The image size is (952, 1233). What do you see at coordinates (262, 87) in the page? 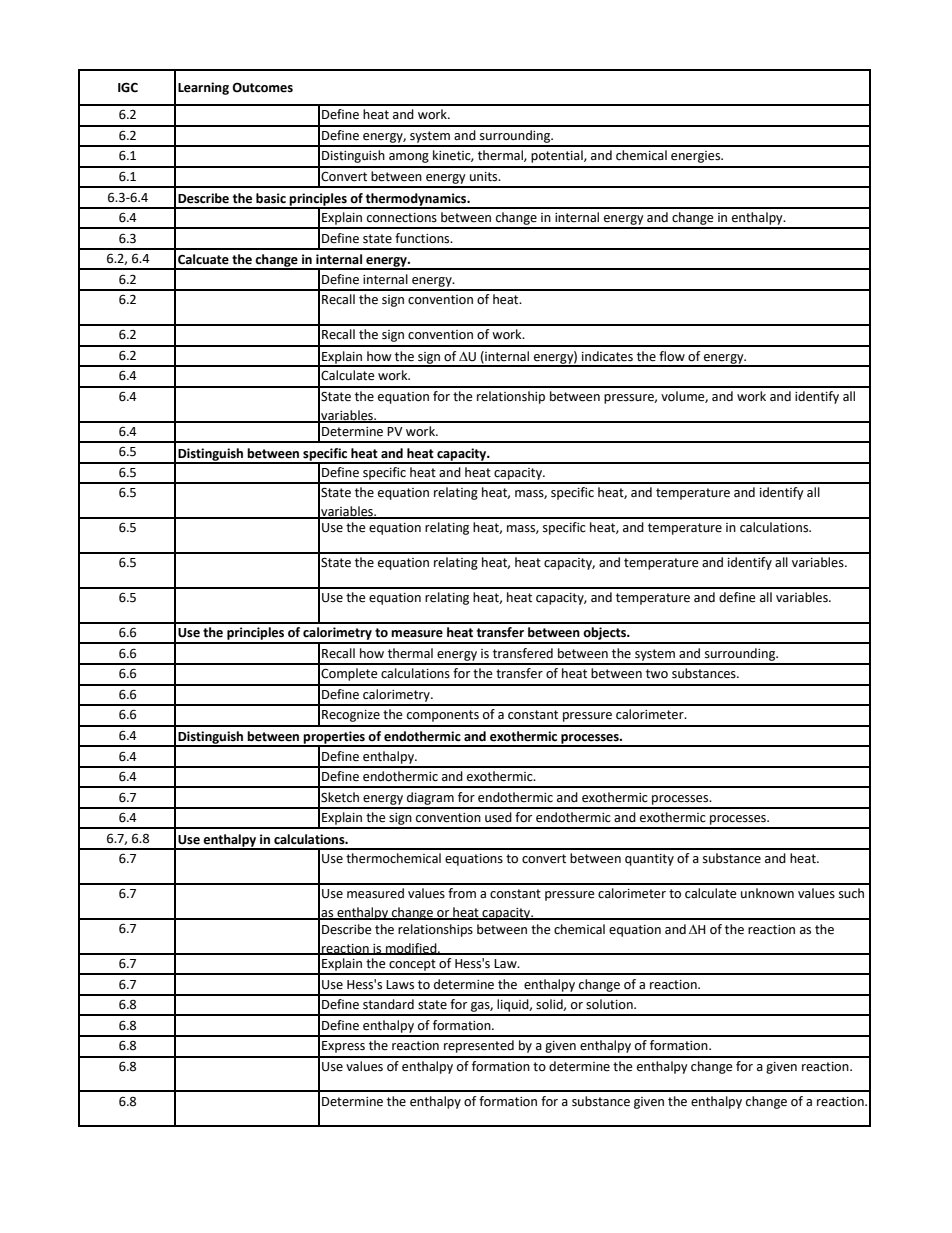
I see `Outcomes` at bounding box center [262, 87].
